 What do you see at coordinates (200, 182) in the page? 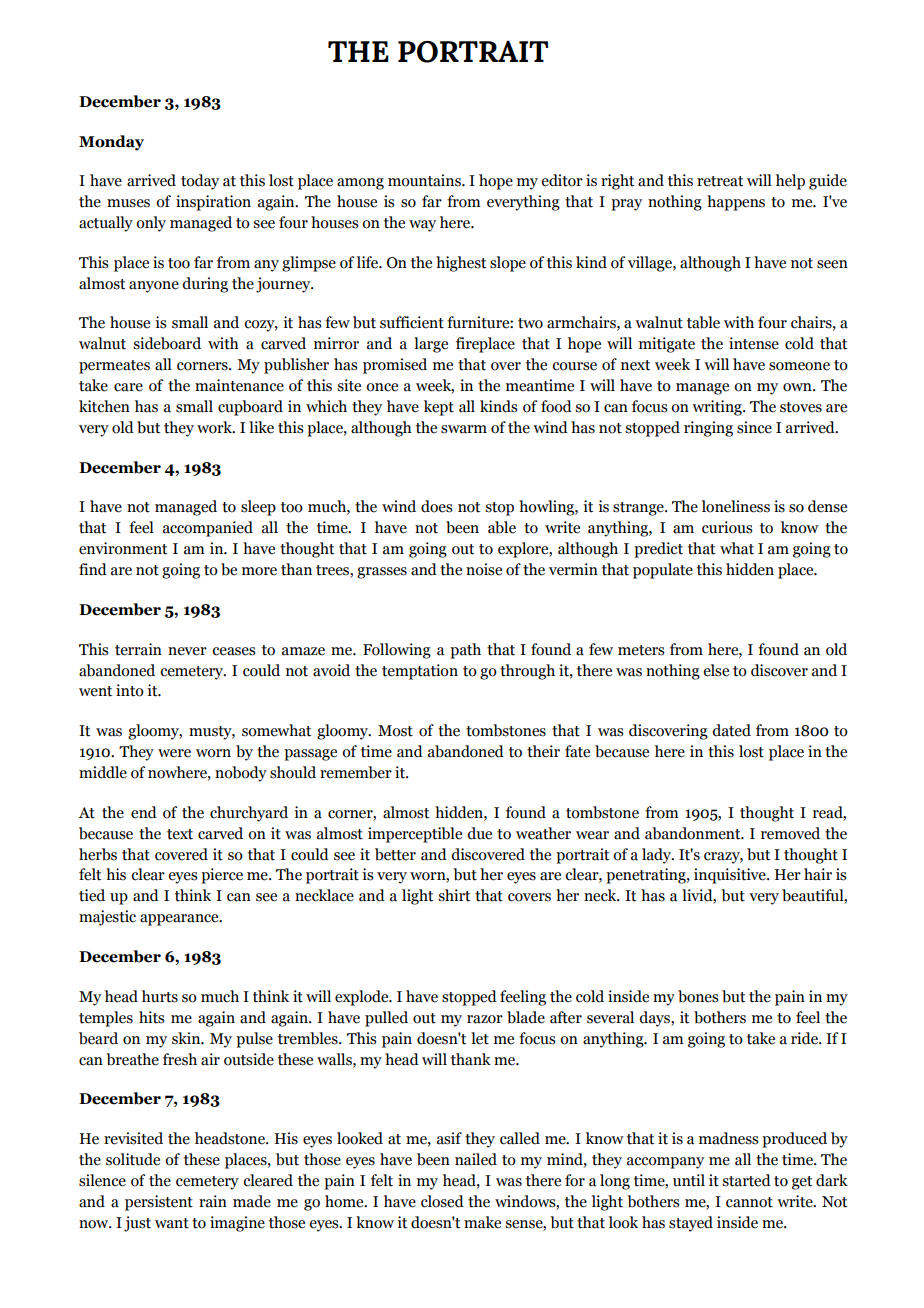
I see `today` at bounding box center [200, 182].
